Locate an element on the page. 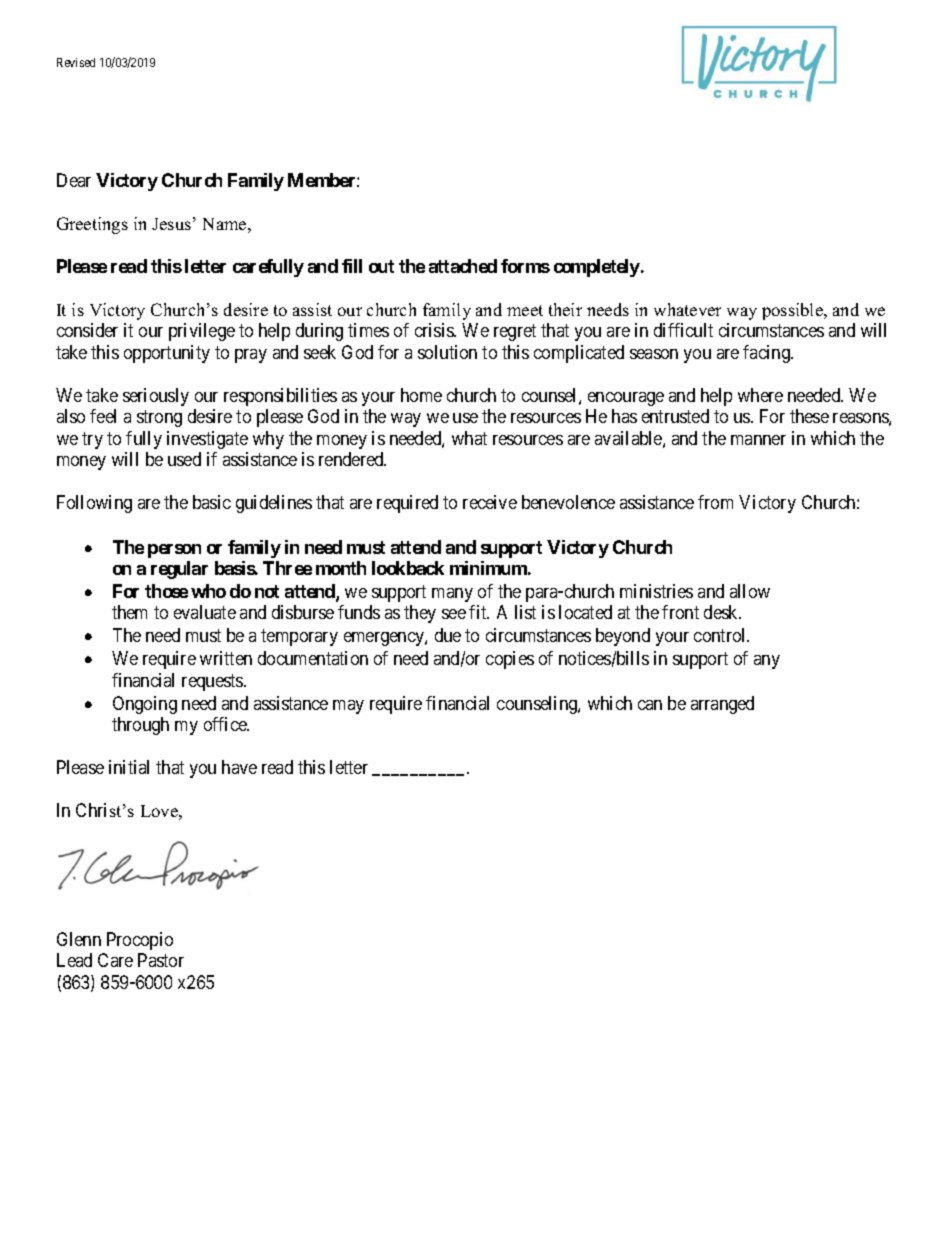 The width and height of the page is (952, 1233). Pastor is located at coordinates (161, 960).
